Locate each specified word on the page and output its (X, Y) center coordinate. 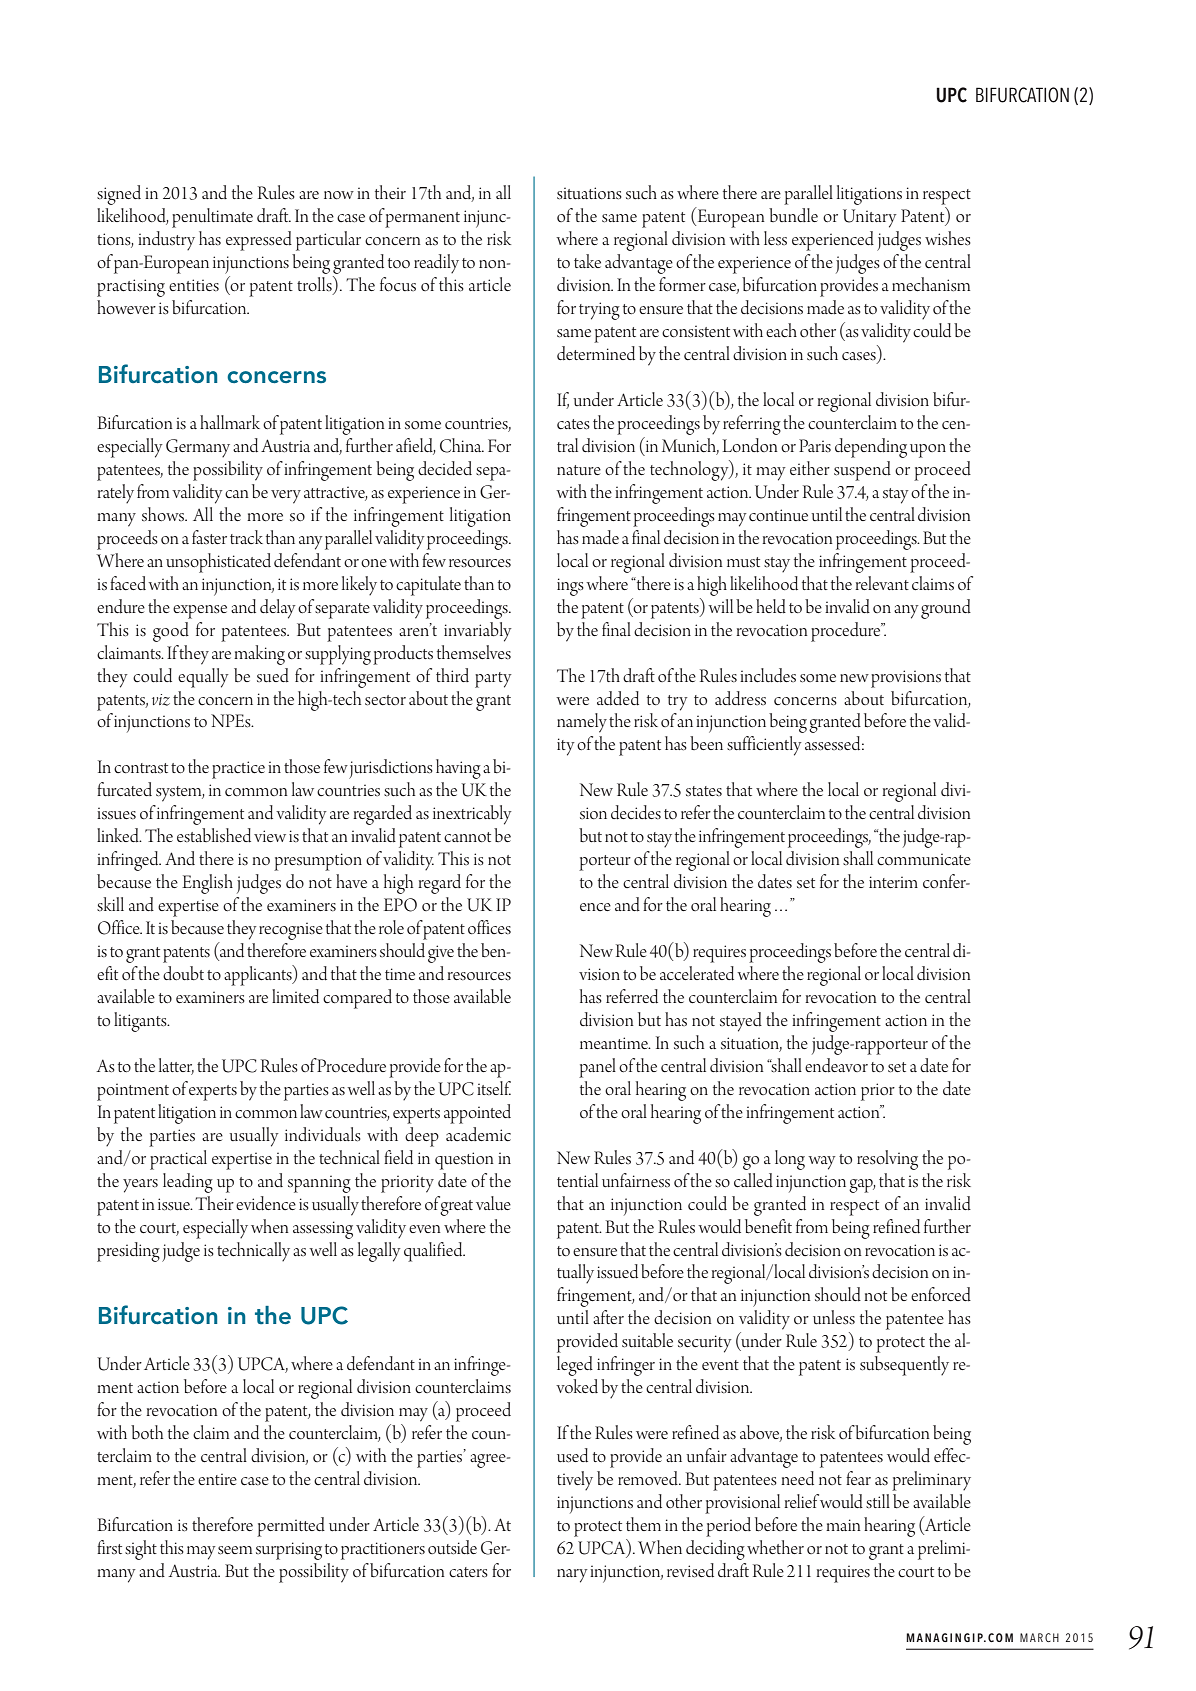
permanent (422, 220)
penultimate (212, 218)
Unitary (870, 218)
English (207, 884)
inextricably (472, 815)
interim (893, 882)
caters (468, 1572)
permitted (291, 1527)
